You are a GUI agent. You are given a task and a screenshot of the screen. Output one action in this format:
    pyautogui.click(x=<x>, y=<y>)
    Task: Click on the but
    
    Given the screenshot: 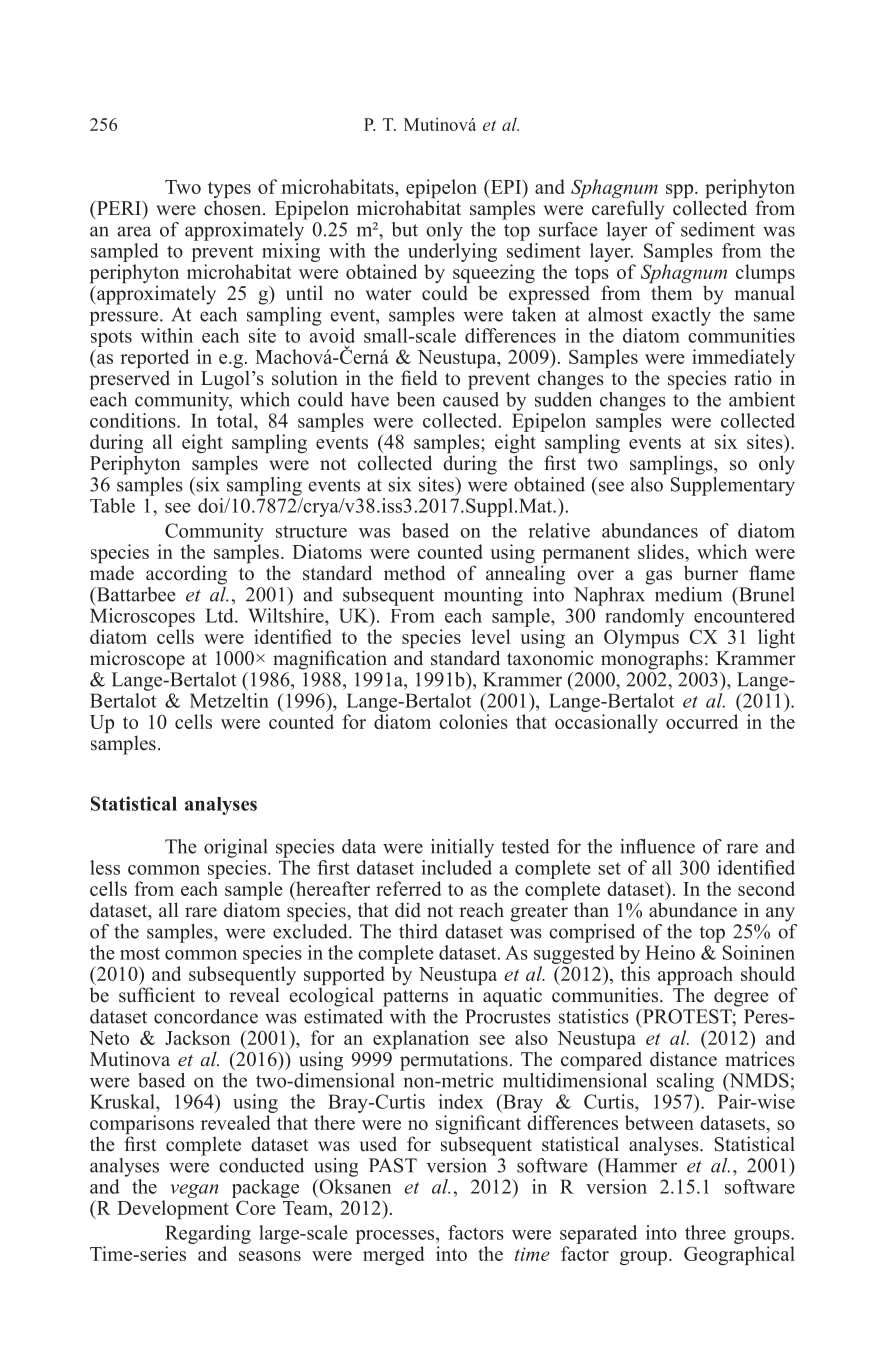 What is the action you would take?
    pyautogui.click(x=405, y=229)
